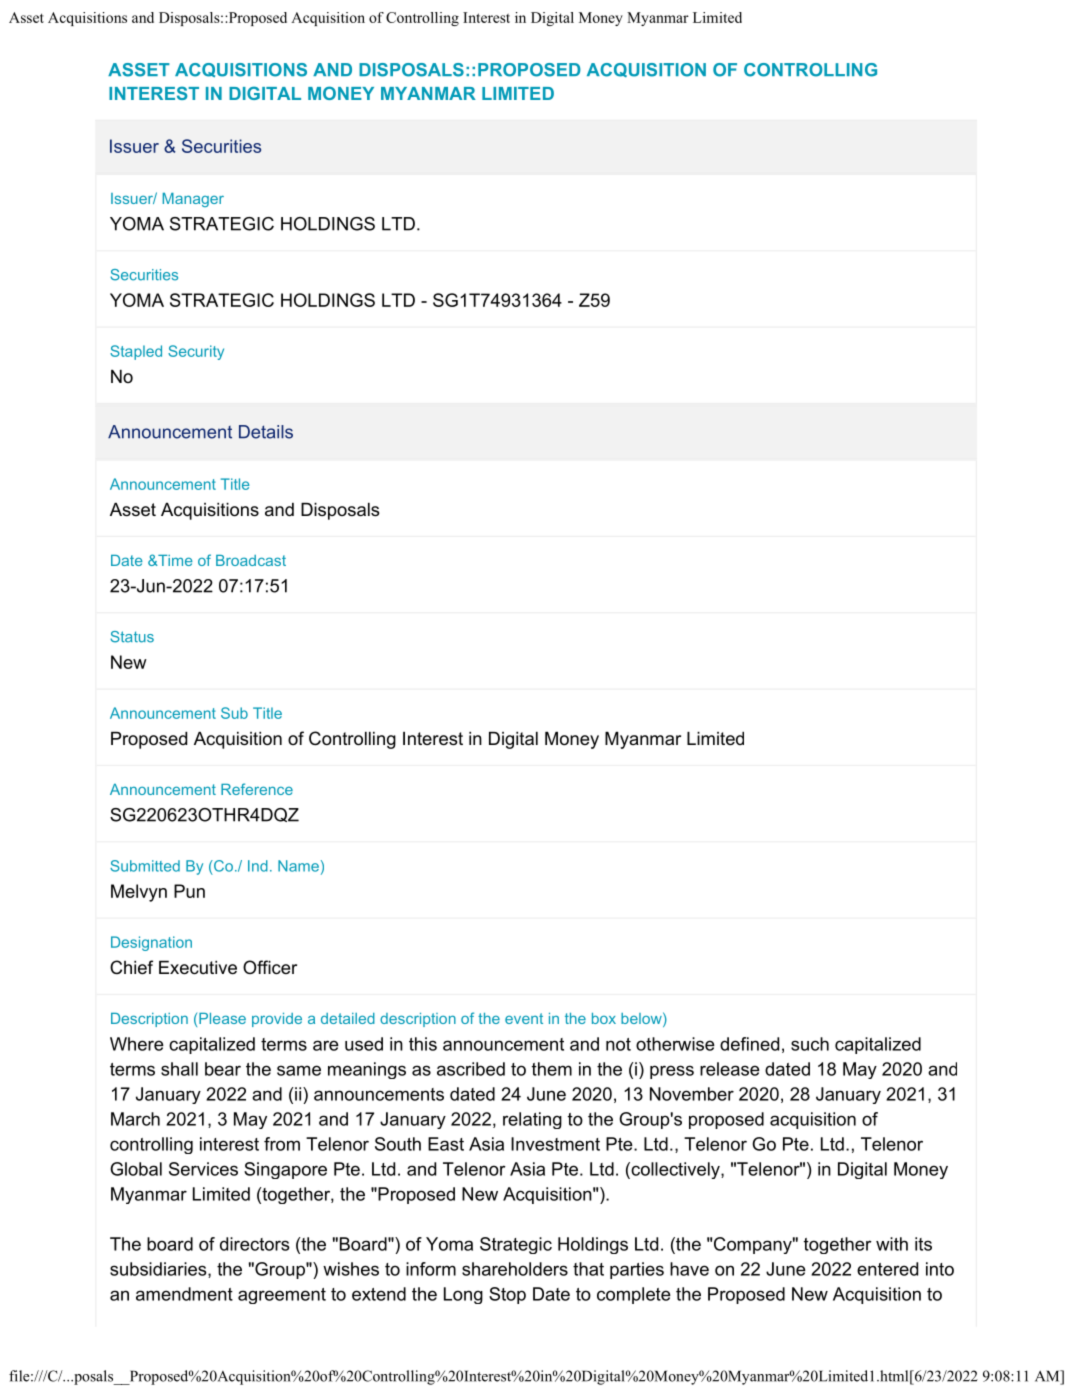 This image has height=1390, width=1074. I want to click on Pun, so click(189, 891).
